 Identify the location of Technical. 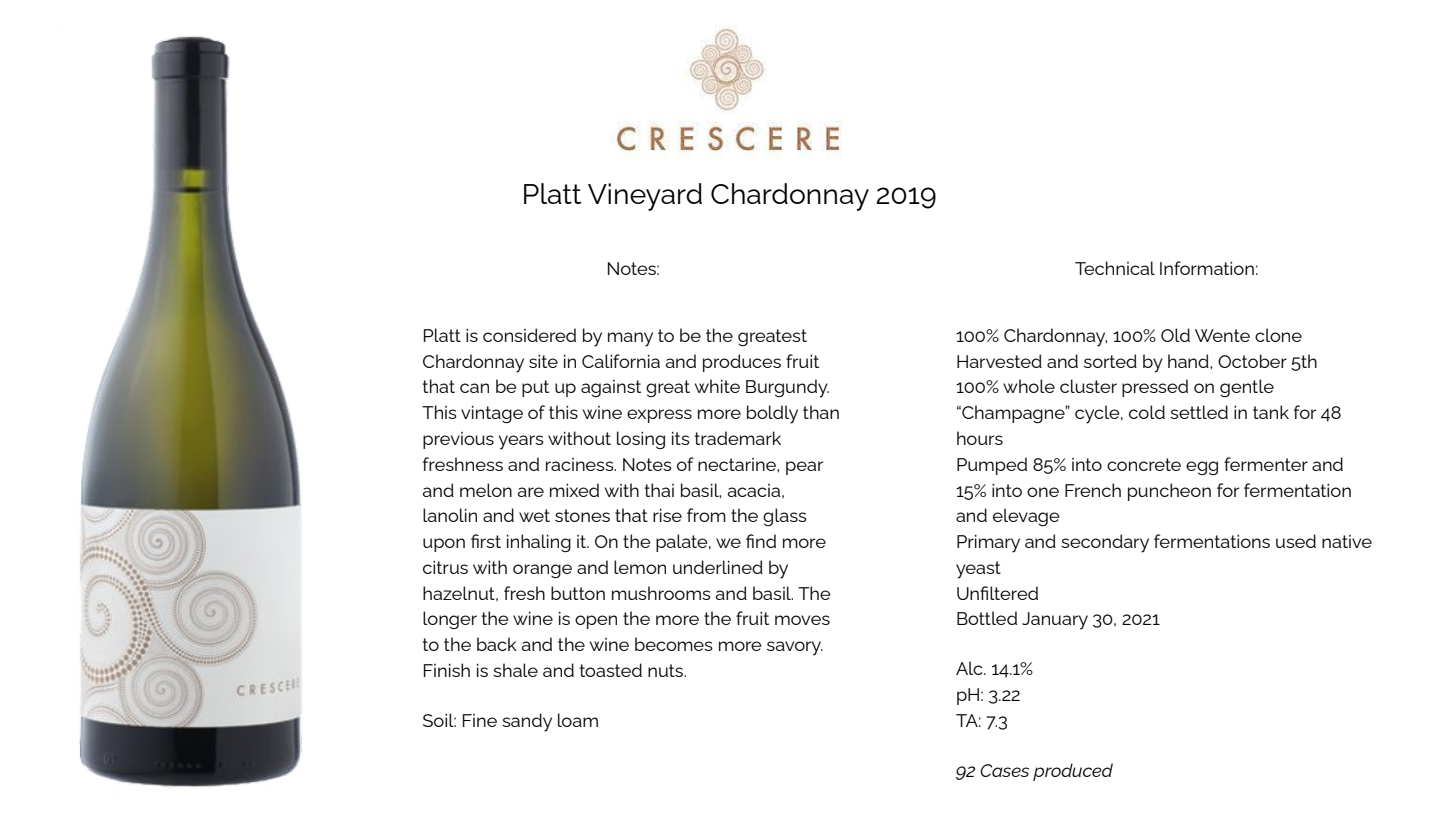
(1115, 268).
